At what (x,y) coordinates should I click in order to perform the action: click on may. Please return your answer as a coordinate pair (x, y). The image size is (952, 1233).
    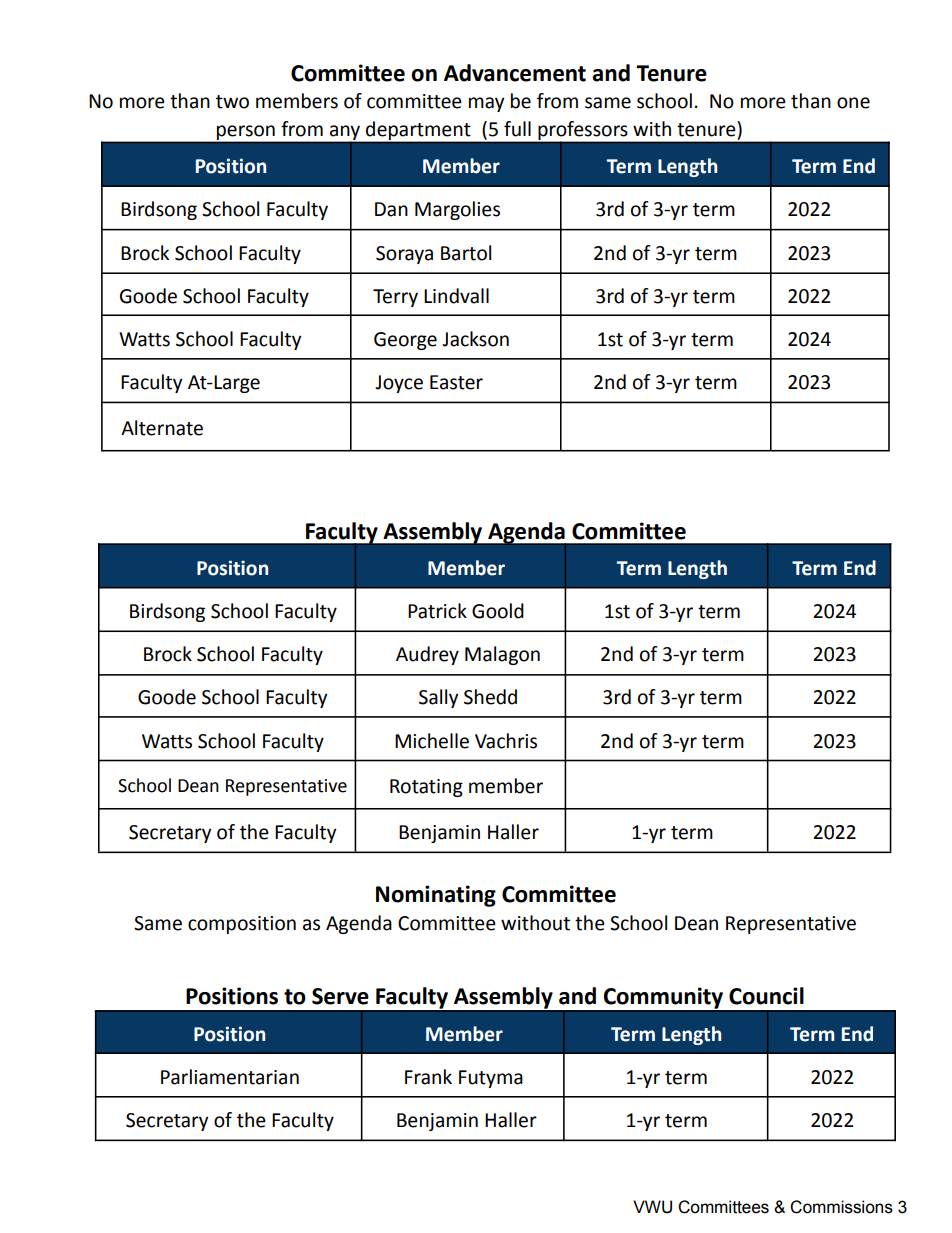
    Looking at the image, I should click on (486, 104).
